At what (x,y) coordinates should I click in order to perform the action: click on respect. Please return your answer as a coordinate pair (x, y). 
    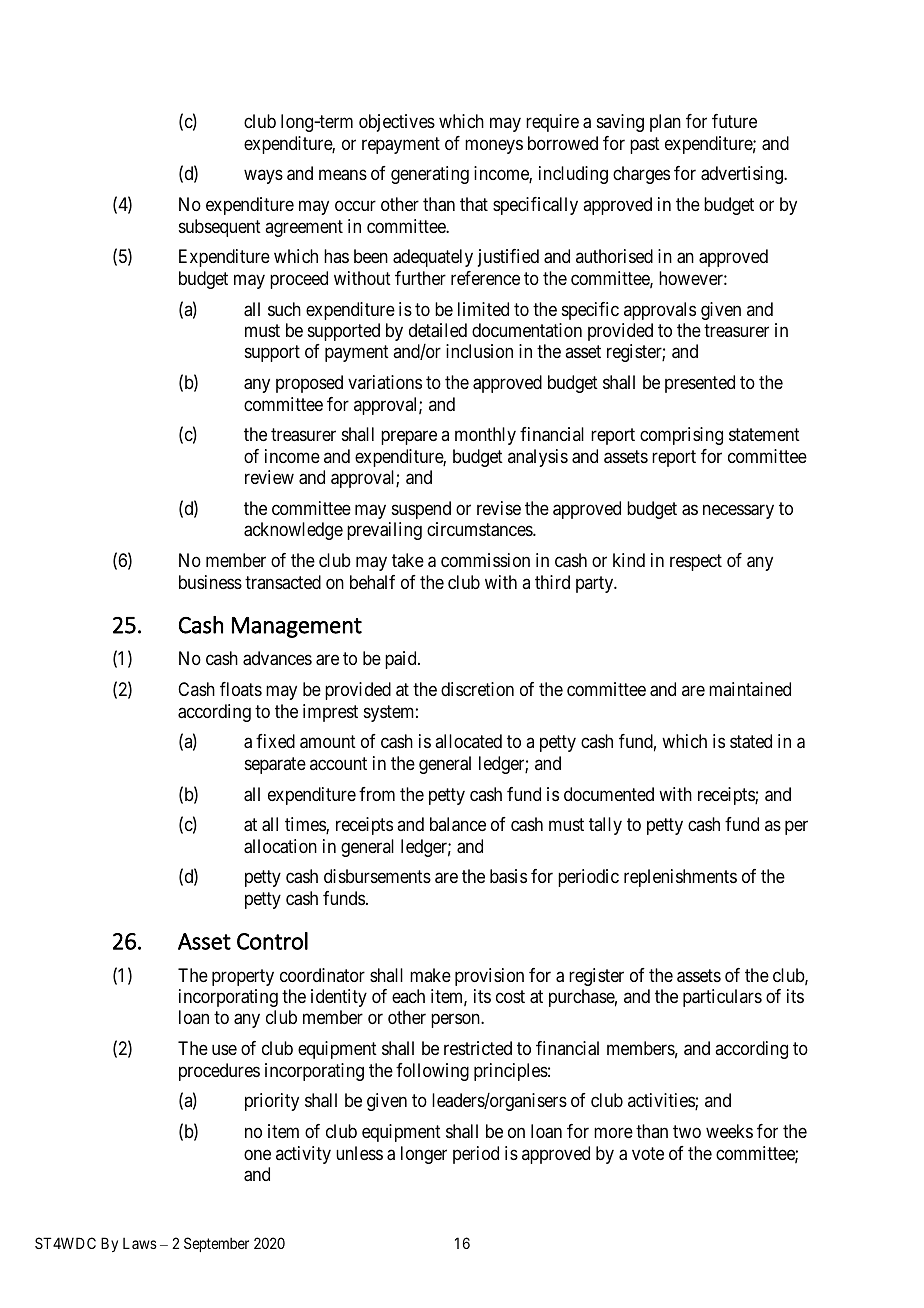
    Looking at the image, I should click on (696, 562).
